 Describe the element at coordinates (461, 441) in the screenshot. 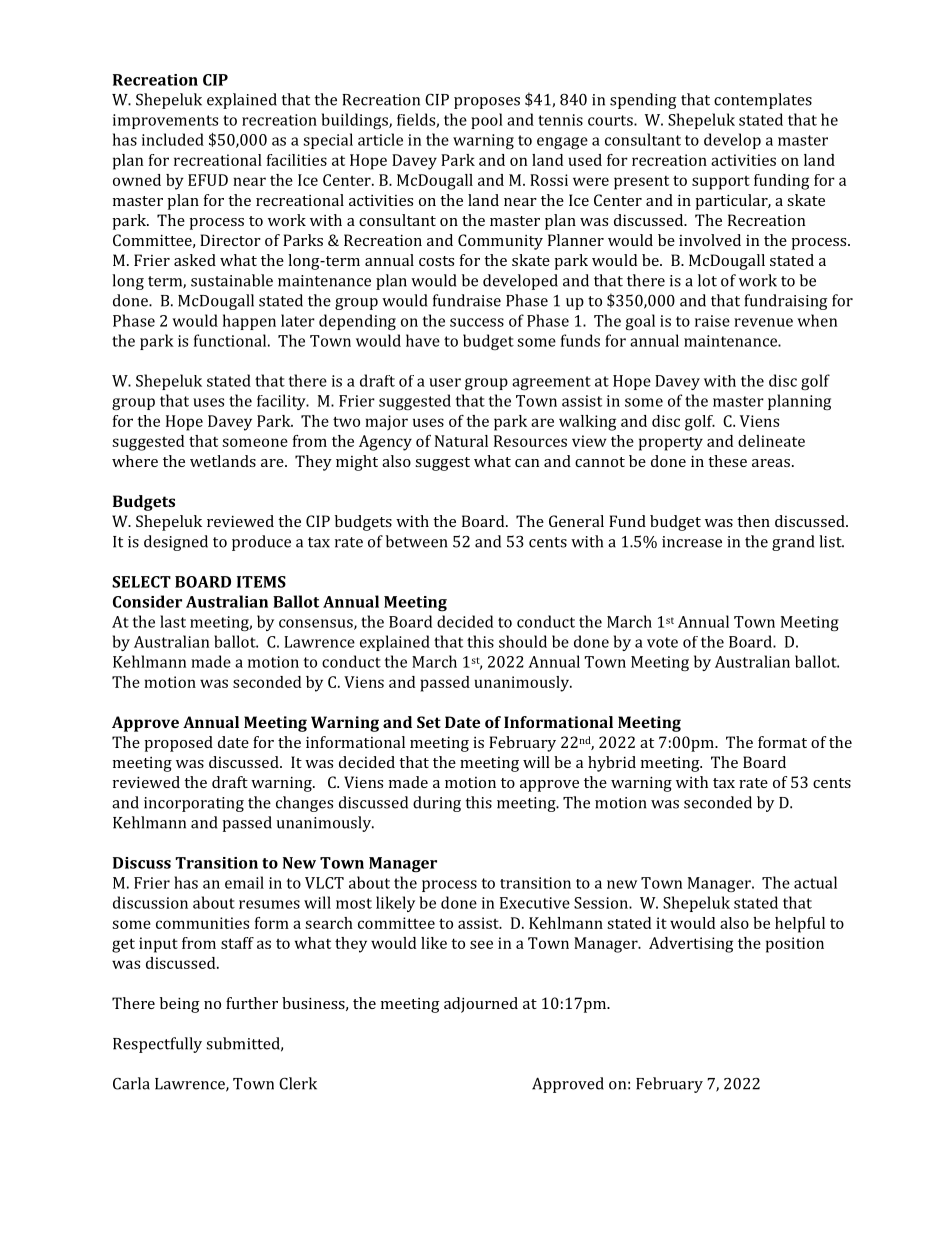

I see `Natural` at that location.
